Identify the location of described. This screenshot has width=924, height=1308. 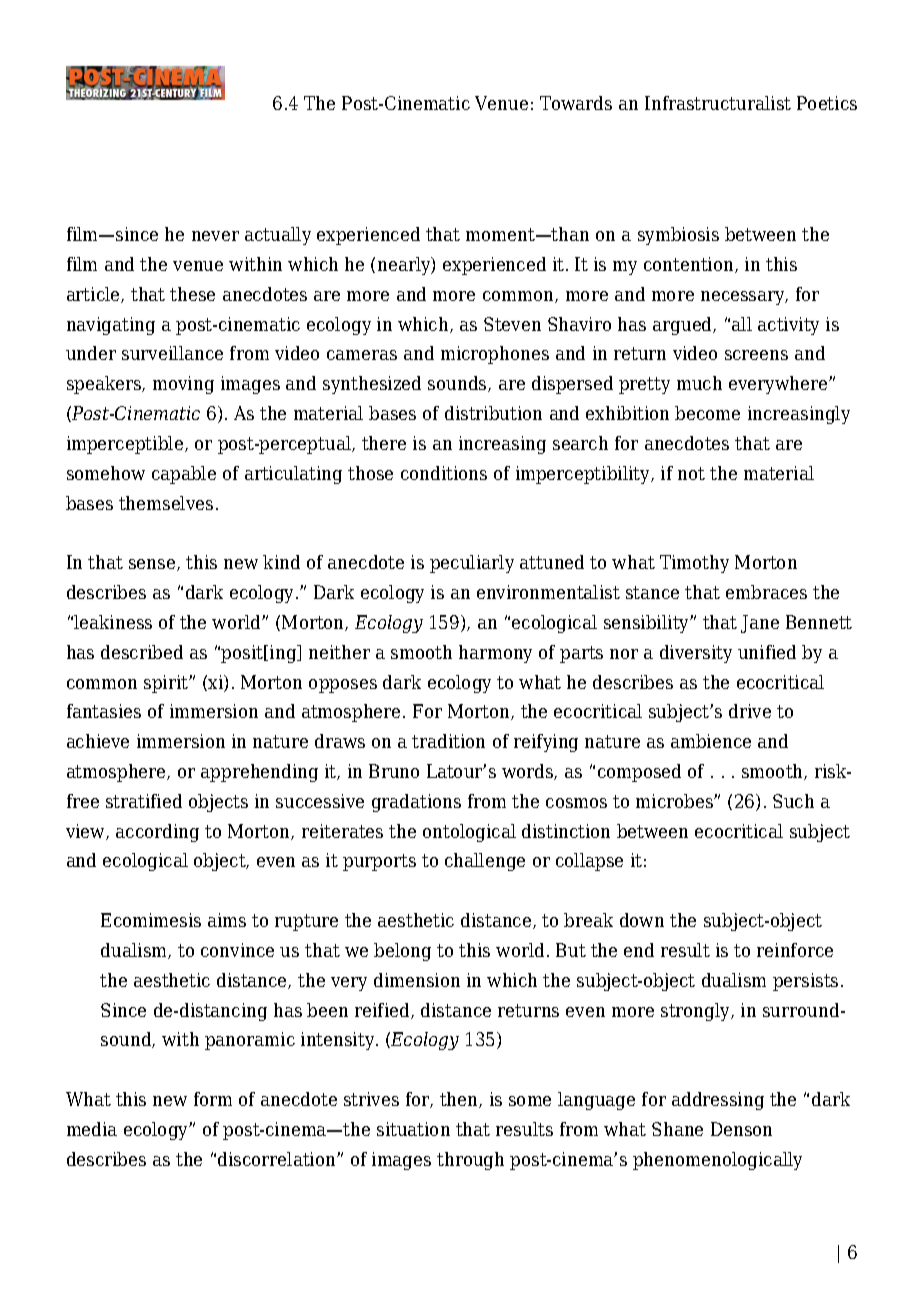
(142, 652).
